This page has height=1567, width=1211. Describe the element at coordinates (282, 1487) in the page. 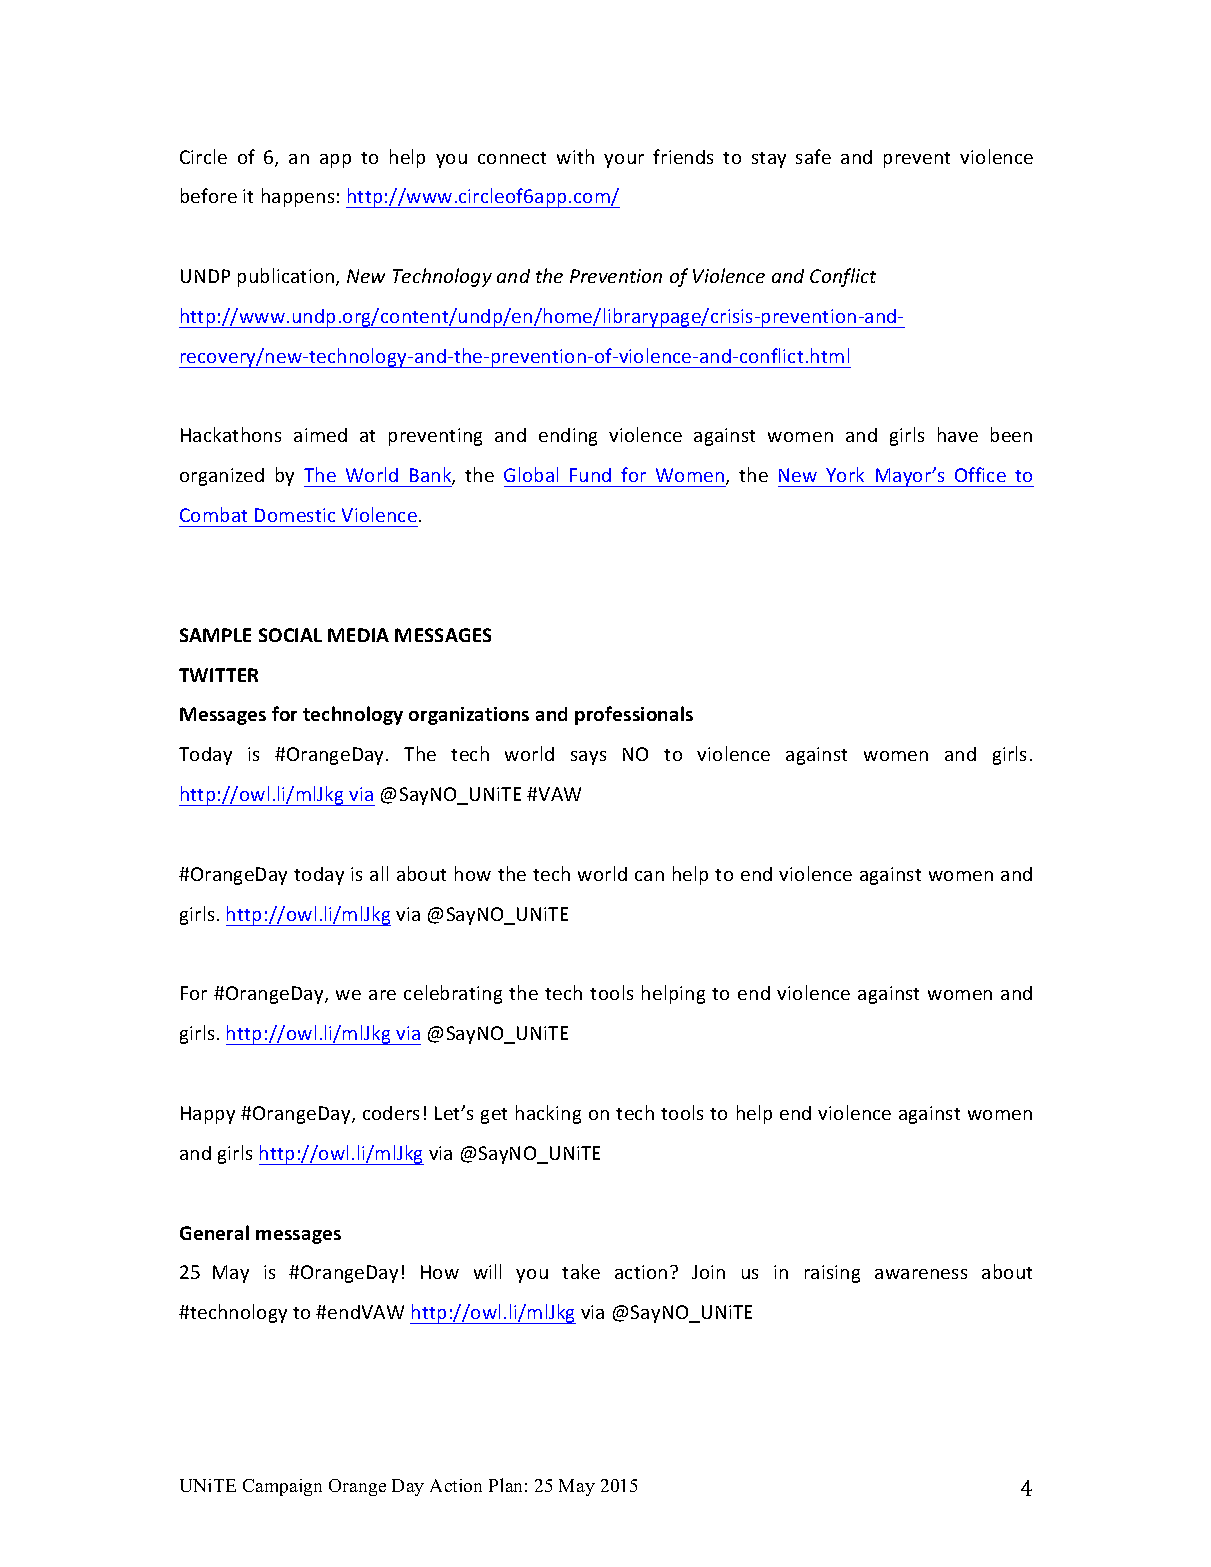

I see `Campaign` at that location.
